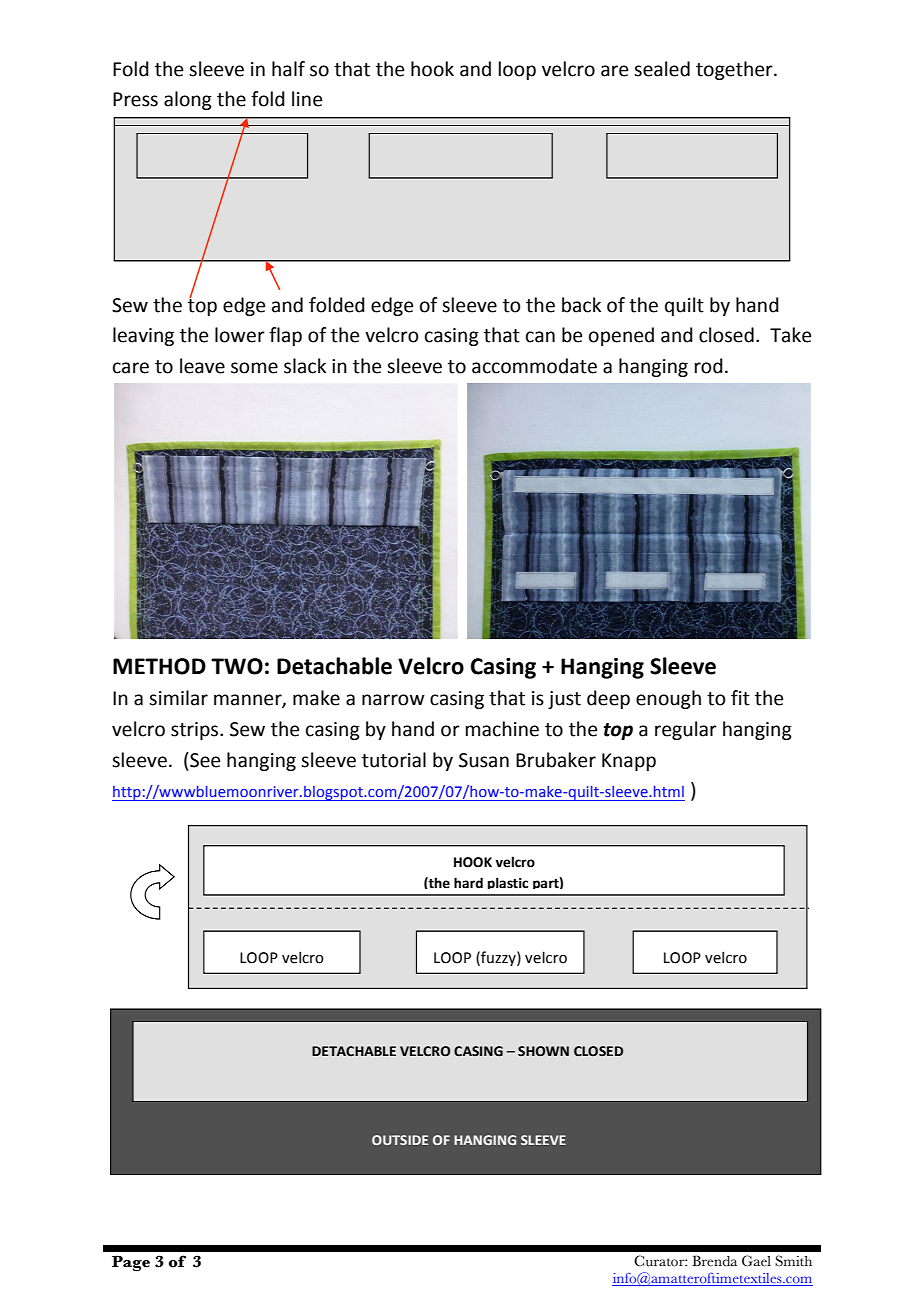 This screenshot has height=1308, width=924. What do you see at coordinates (307, 99) in the screenshot?
I see `line` at bounding box center [307, 99].
